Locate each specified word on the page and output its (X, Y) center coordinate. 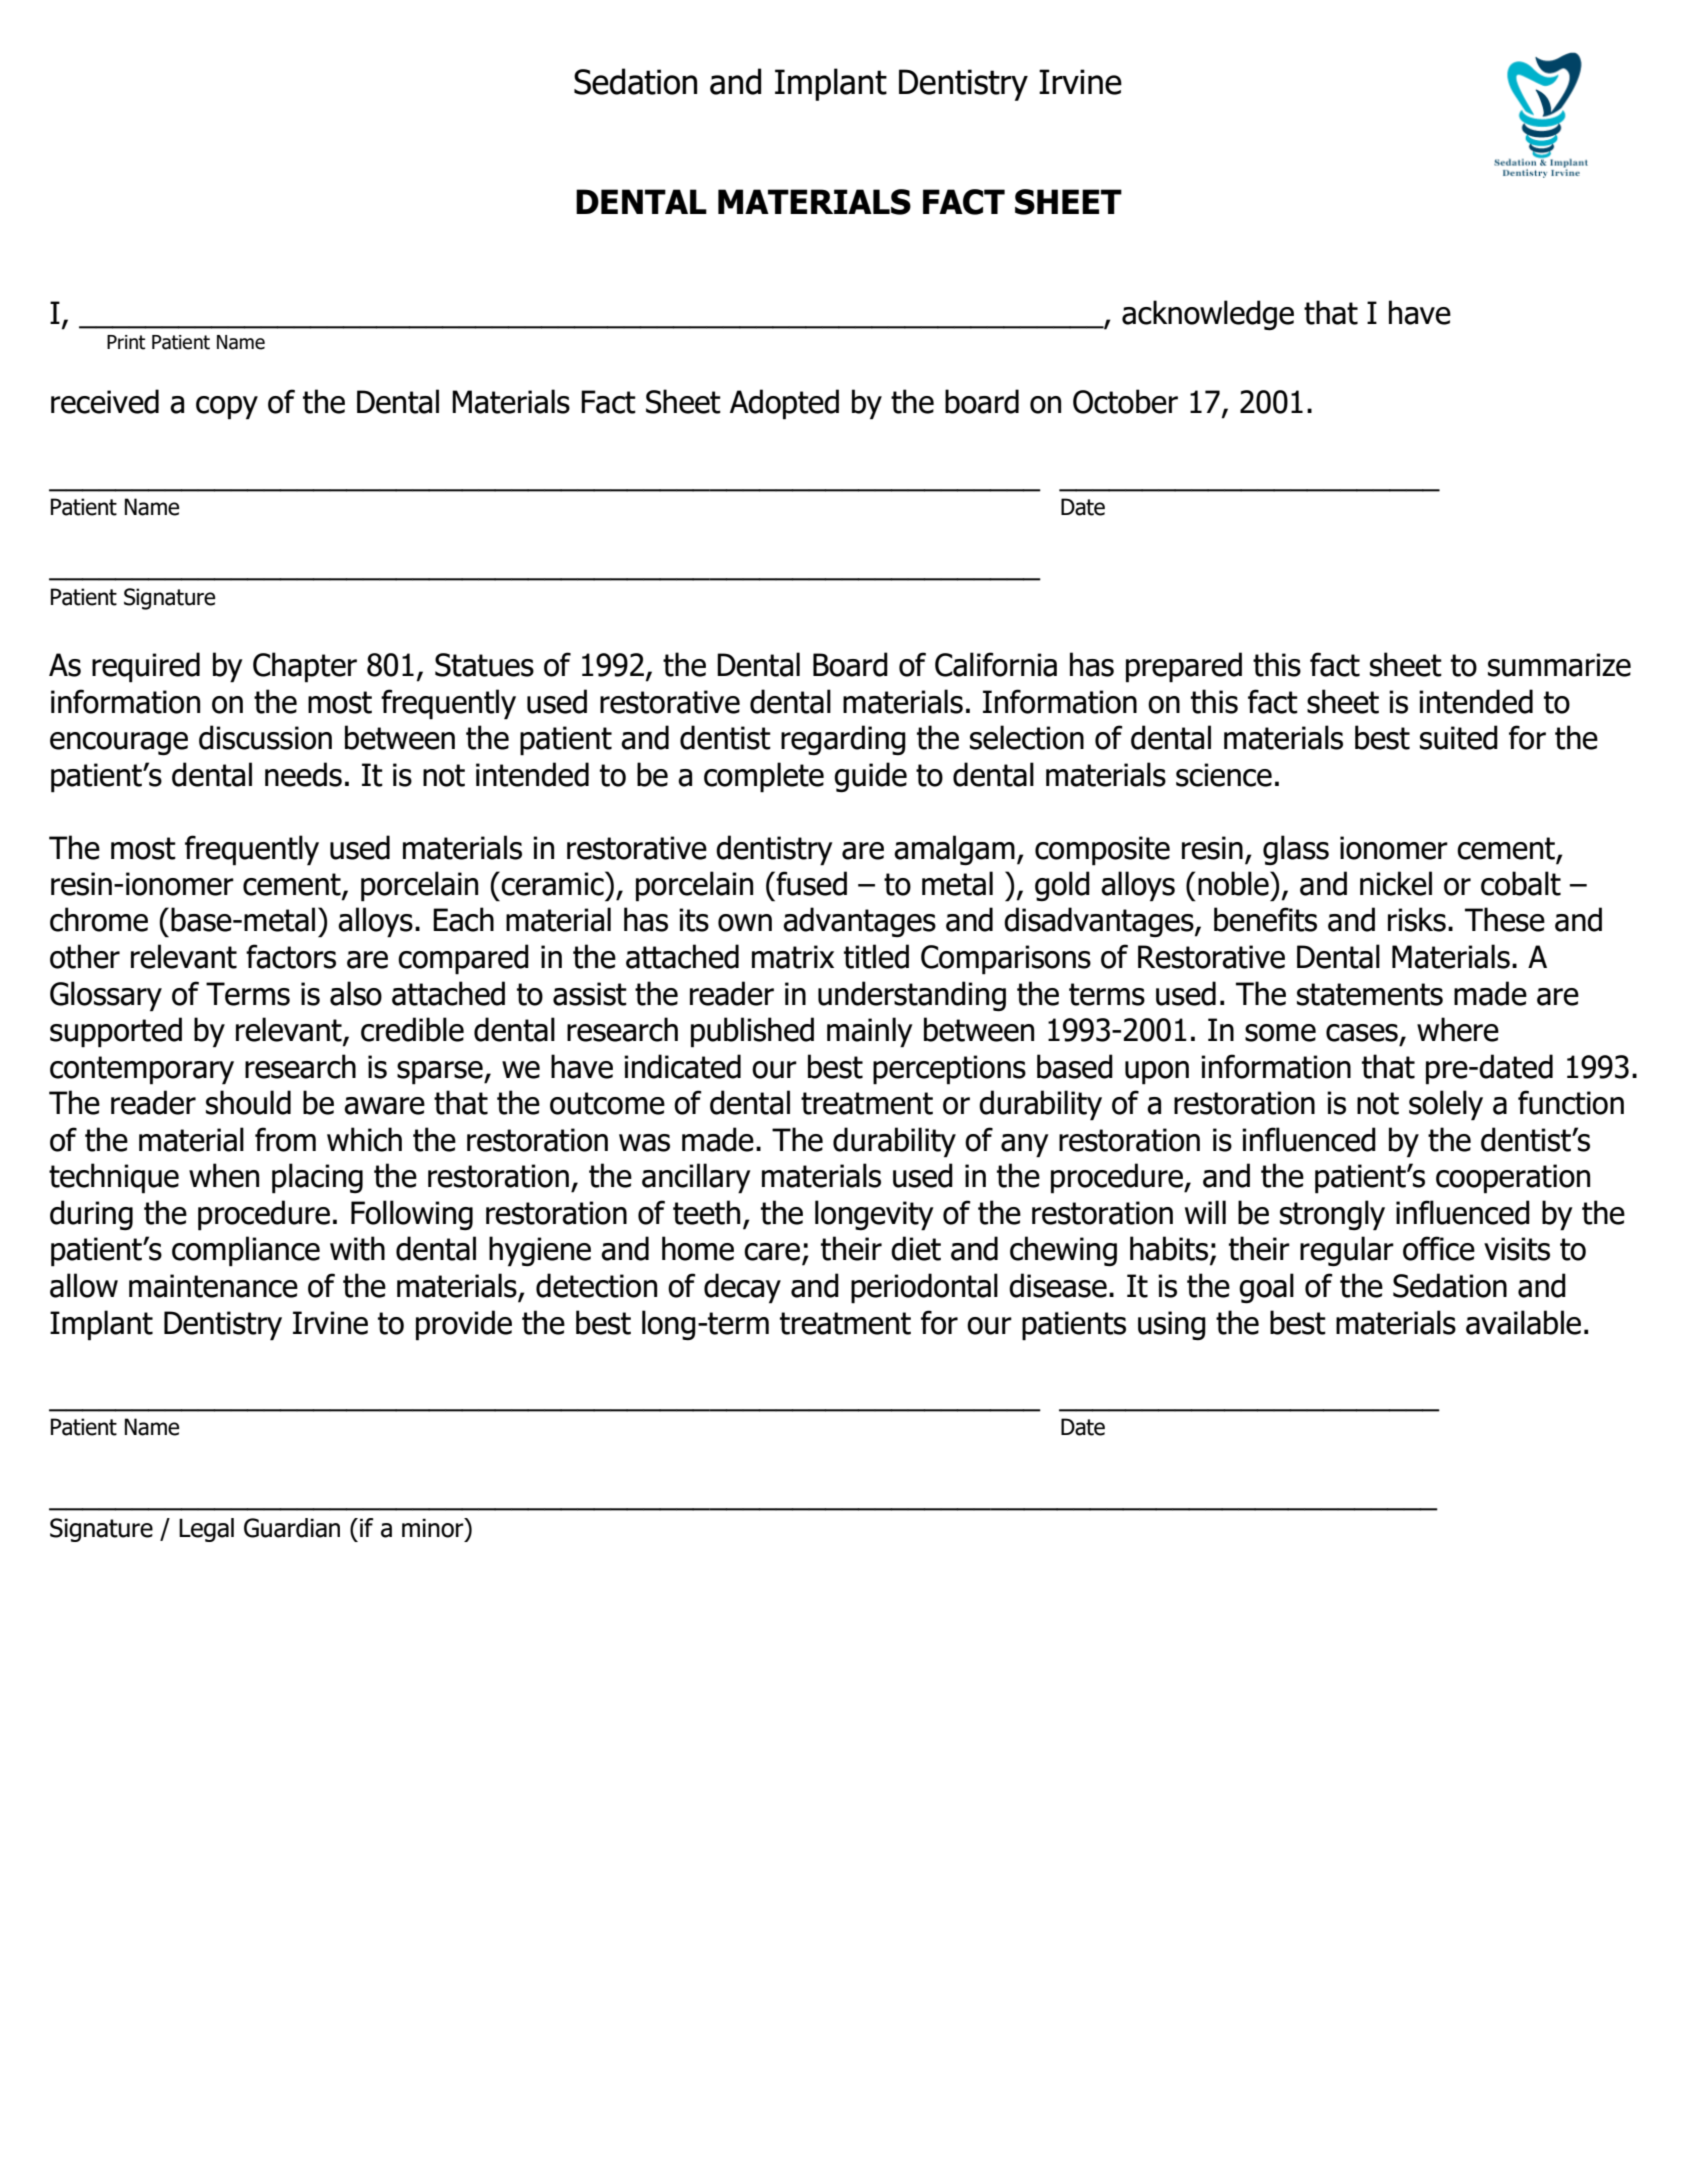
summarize (1559, 665)
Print (126, 342)
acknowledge (1208, 315)
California (996, 664)
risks (1417, 919)
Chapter (305, 667)
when (224, 1175)
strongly (1332, 1215)
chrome (99, 919)
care (772, 1252)
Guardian (292, 1528)
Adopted (784, 404)
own (745, 923)
